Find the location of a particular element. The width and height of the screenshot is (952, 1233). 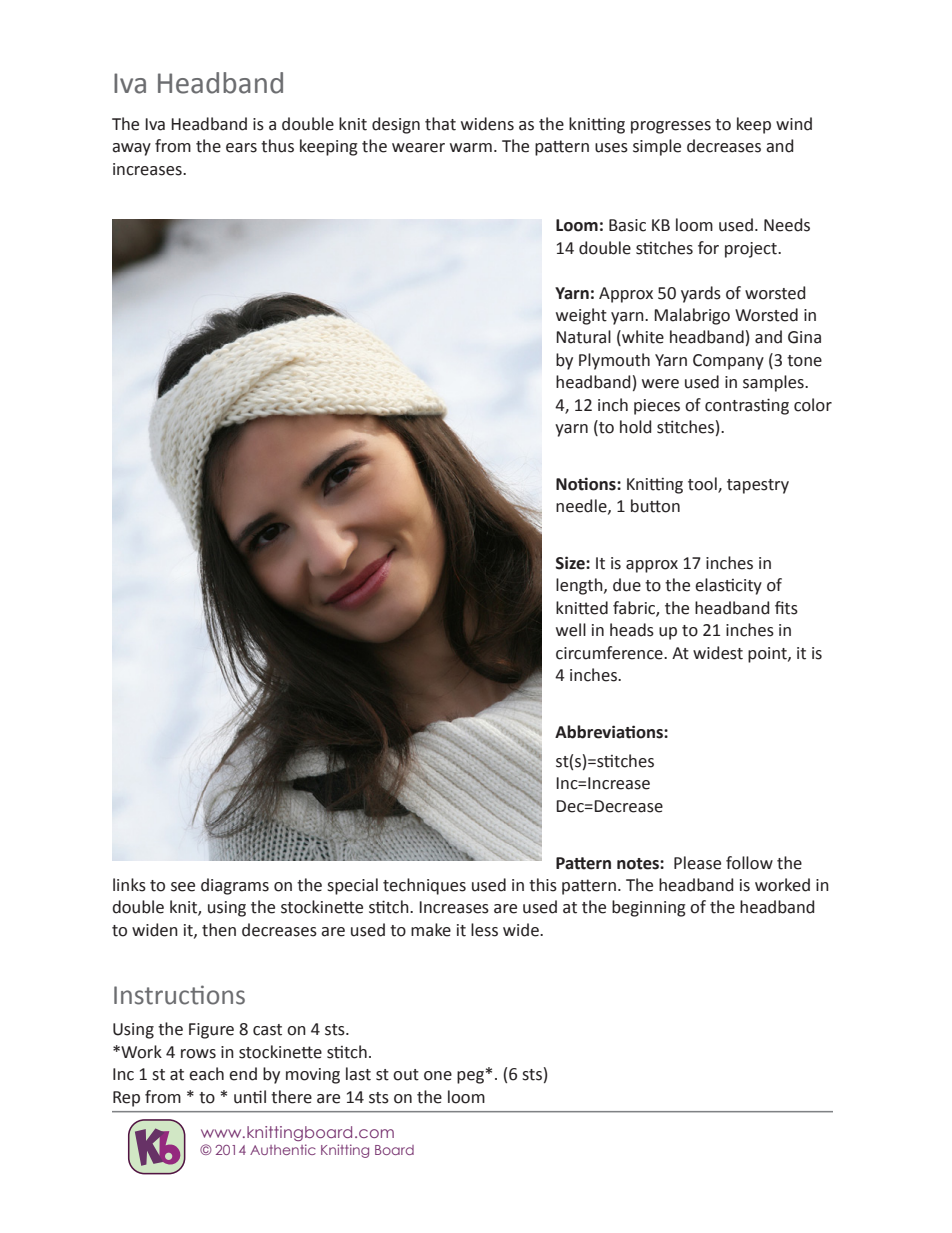

tool is located at coordinates (703, 484).
